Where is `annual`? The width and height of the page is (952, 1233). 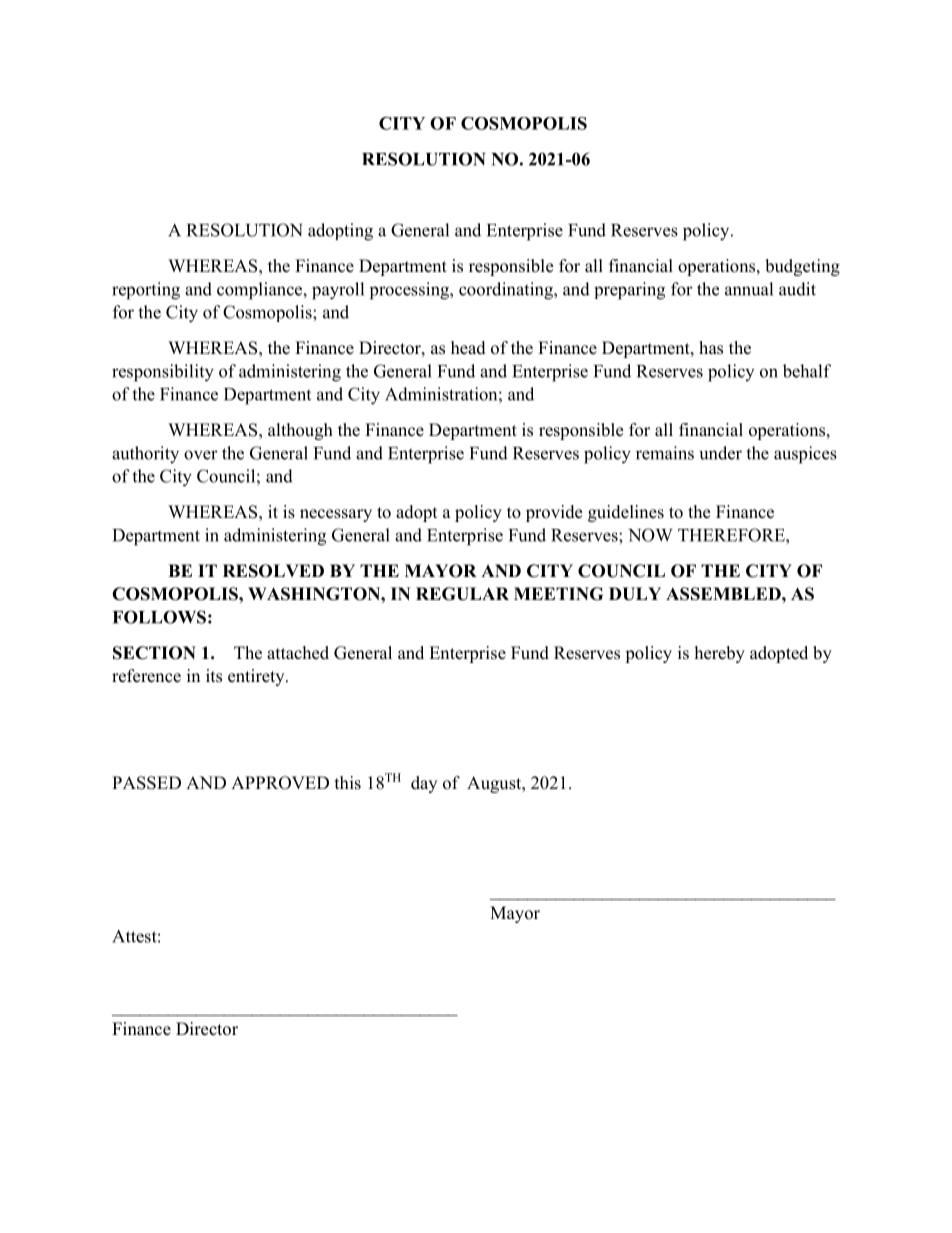
annual is located at coordinates (749, 289).
